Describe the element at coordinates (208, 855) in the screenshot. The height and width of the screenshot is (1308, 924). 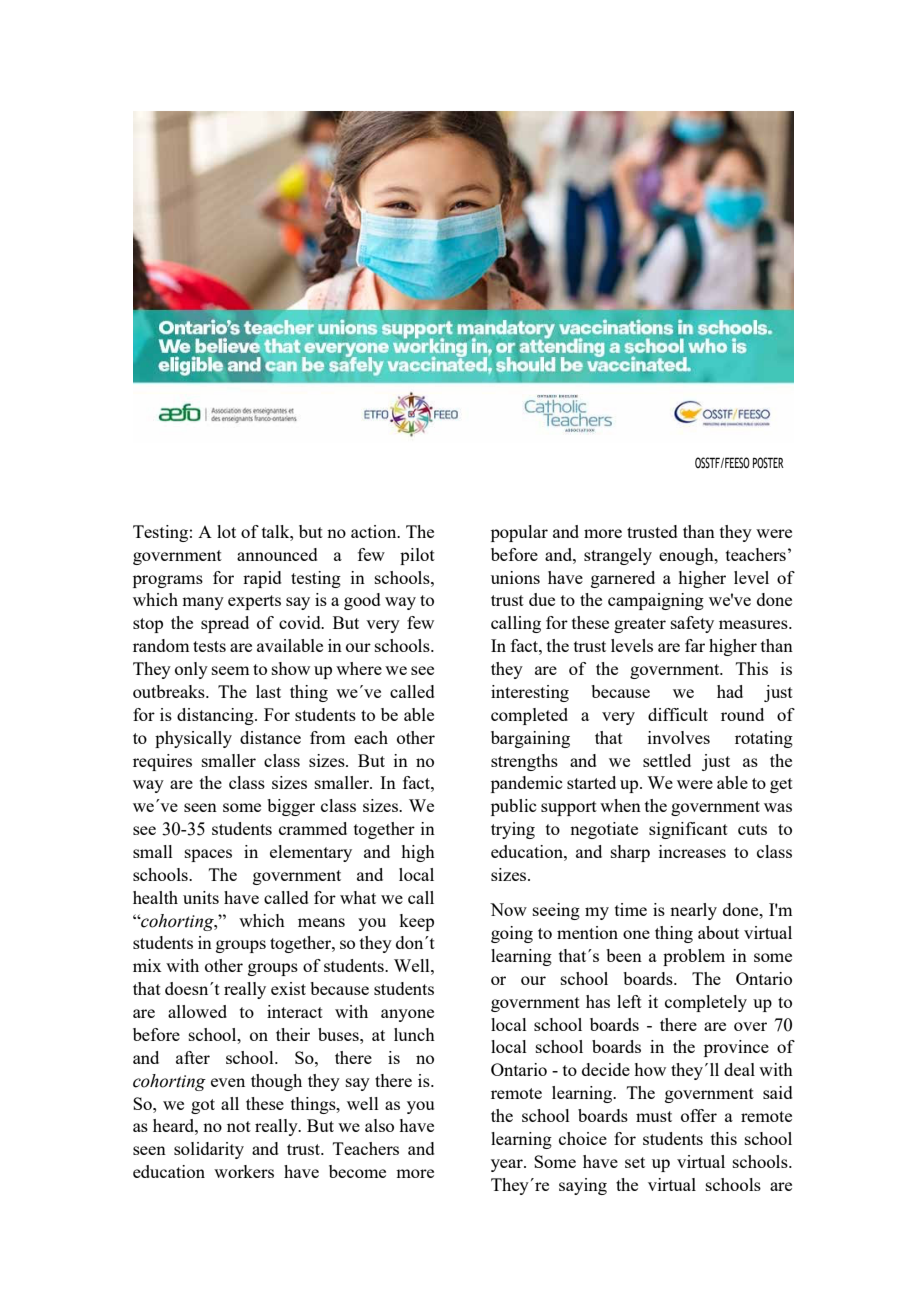
I see `spaces` at that location.
